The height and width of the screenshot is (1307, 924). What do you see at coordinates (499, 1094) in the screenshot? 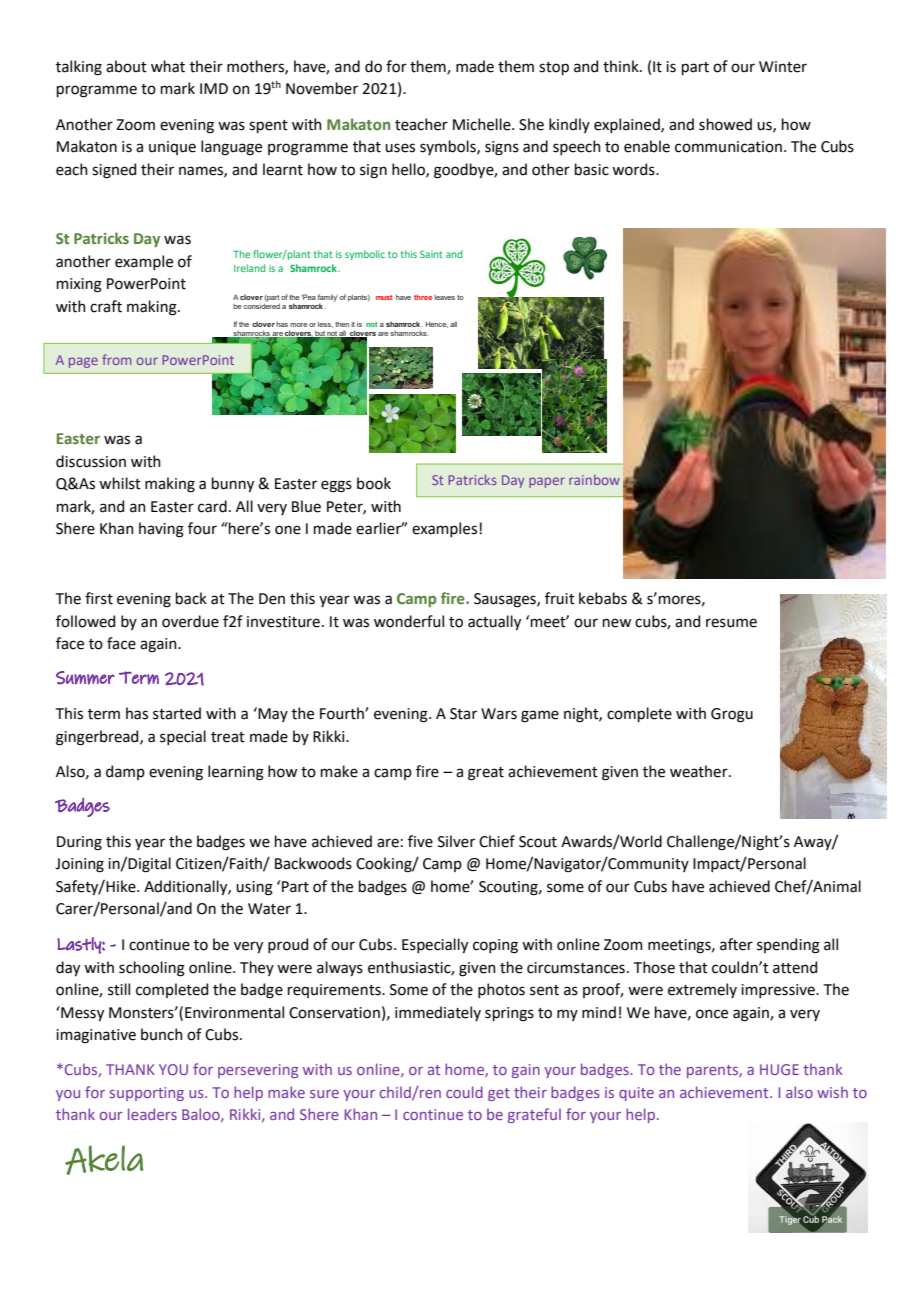
I see `get` at bounding box center [499, 1094].
